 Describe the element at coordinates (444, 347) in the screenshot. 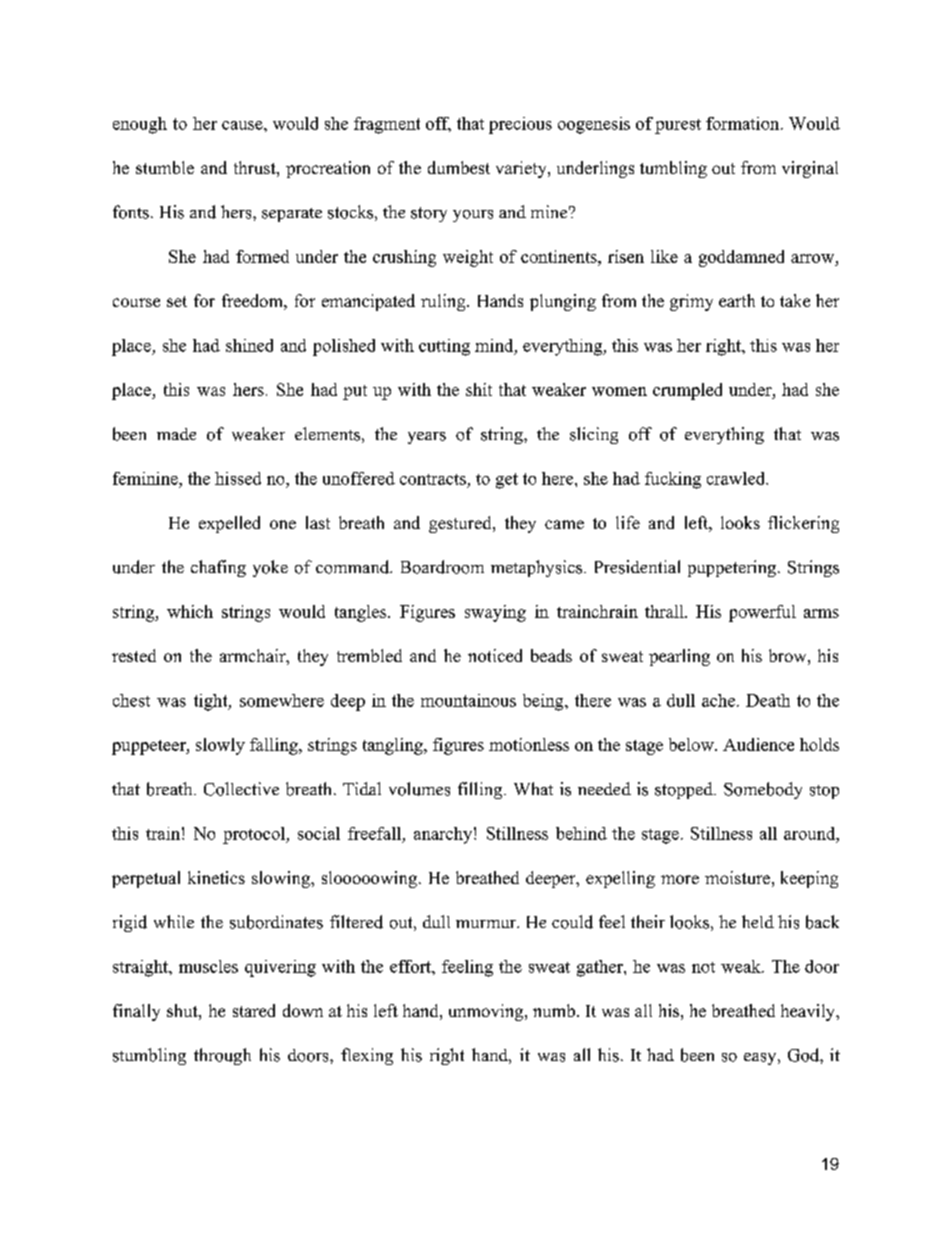

I see `cutting` at that location.
